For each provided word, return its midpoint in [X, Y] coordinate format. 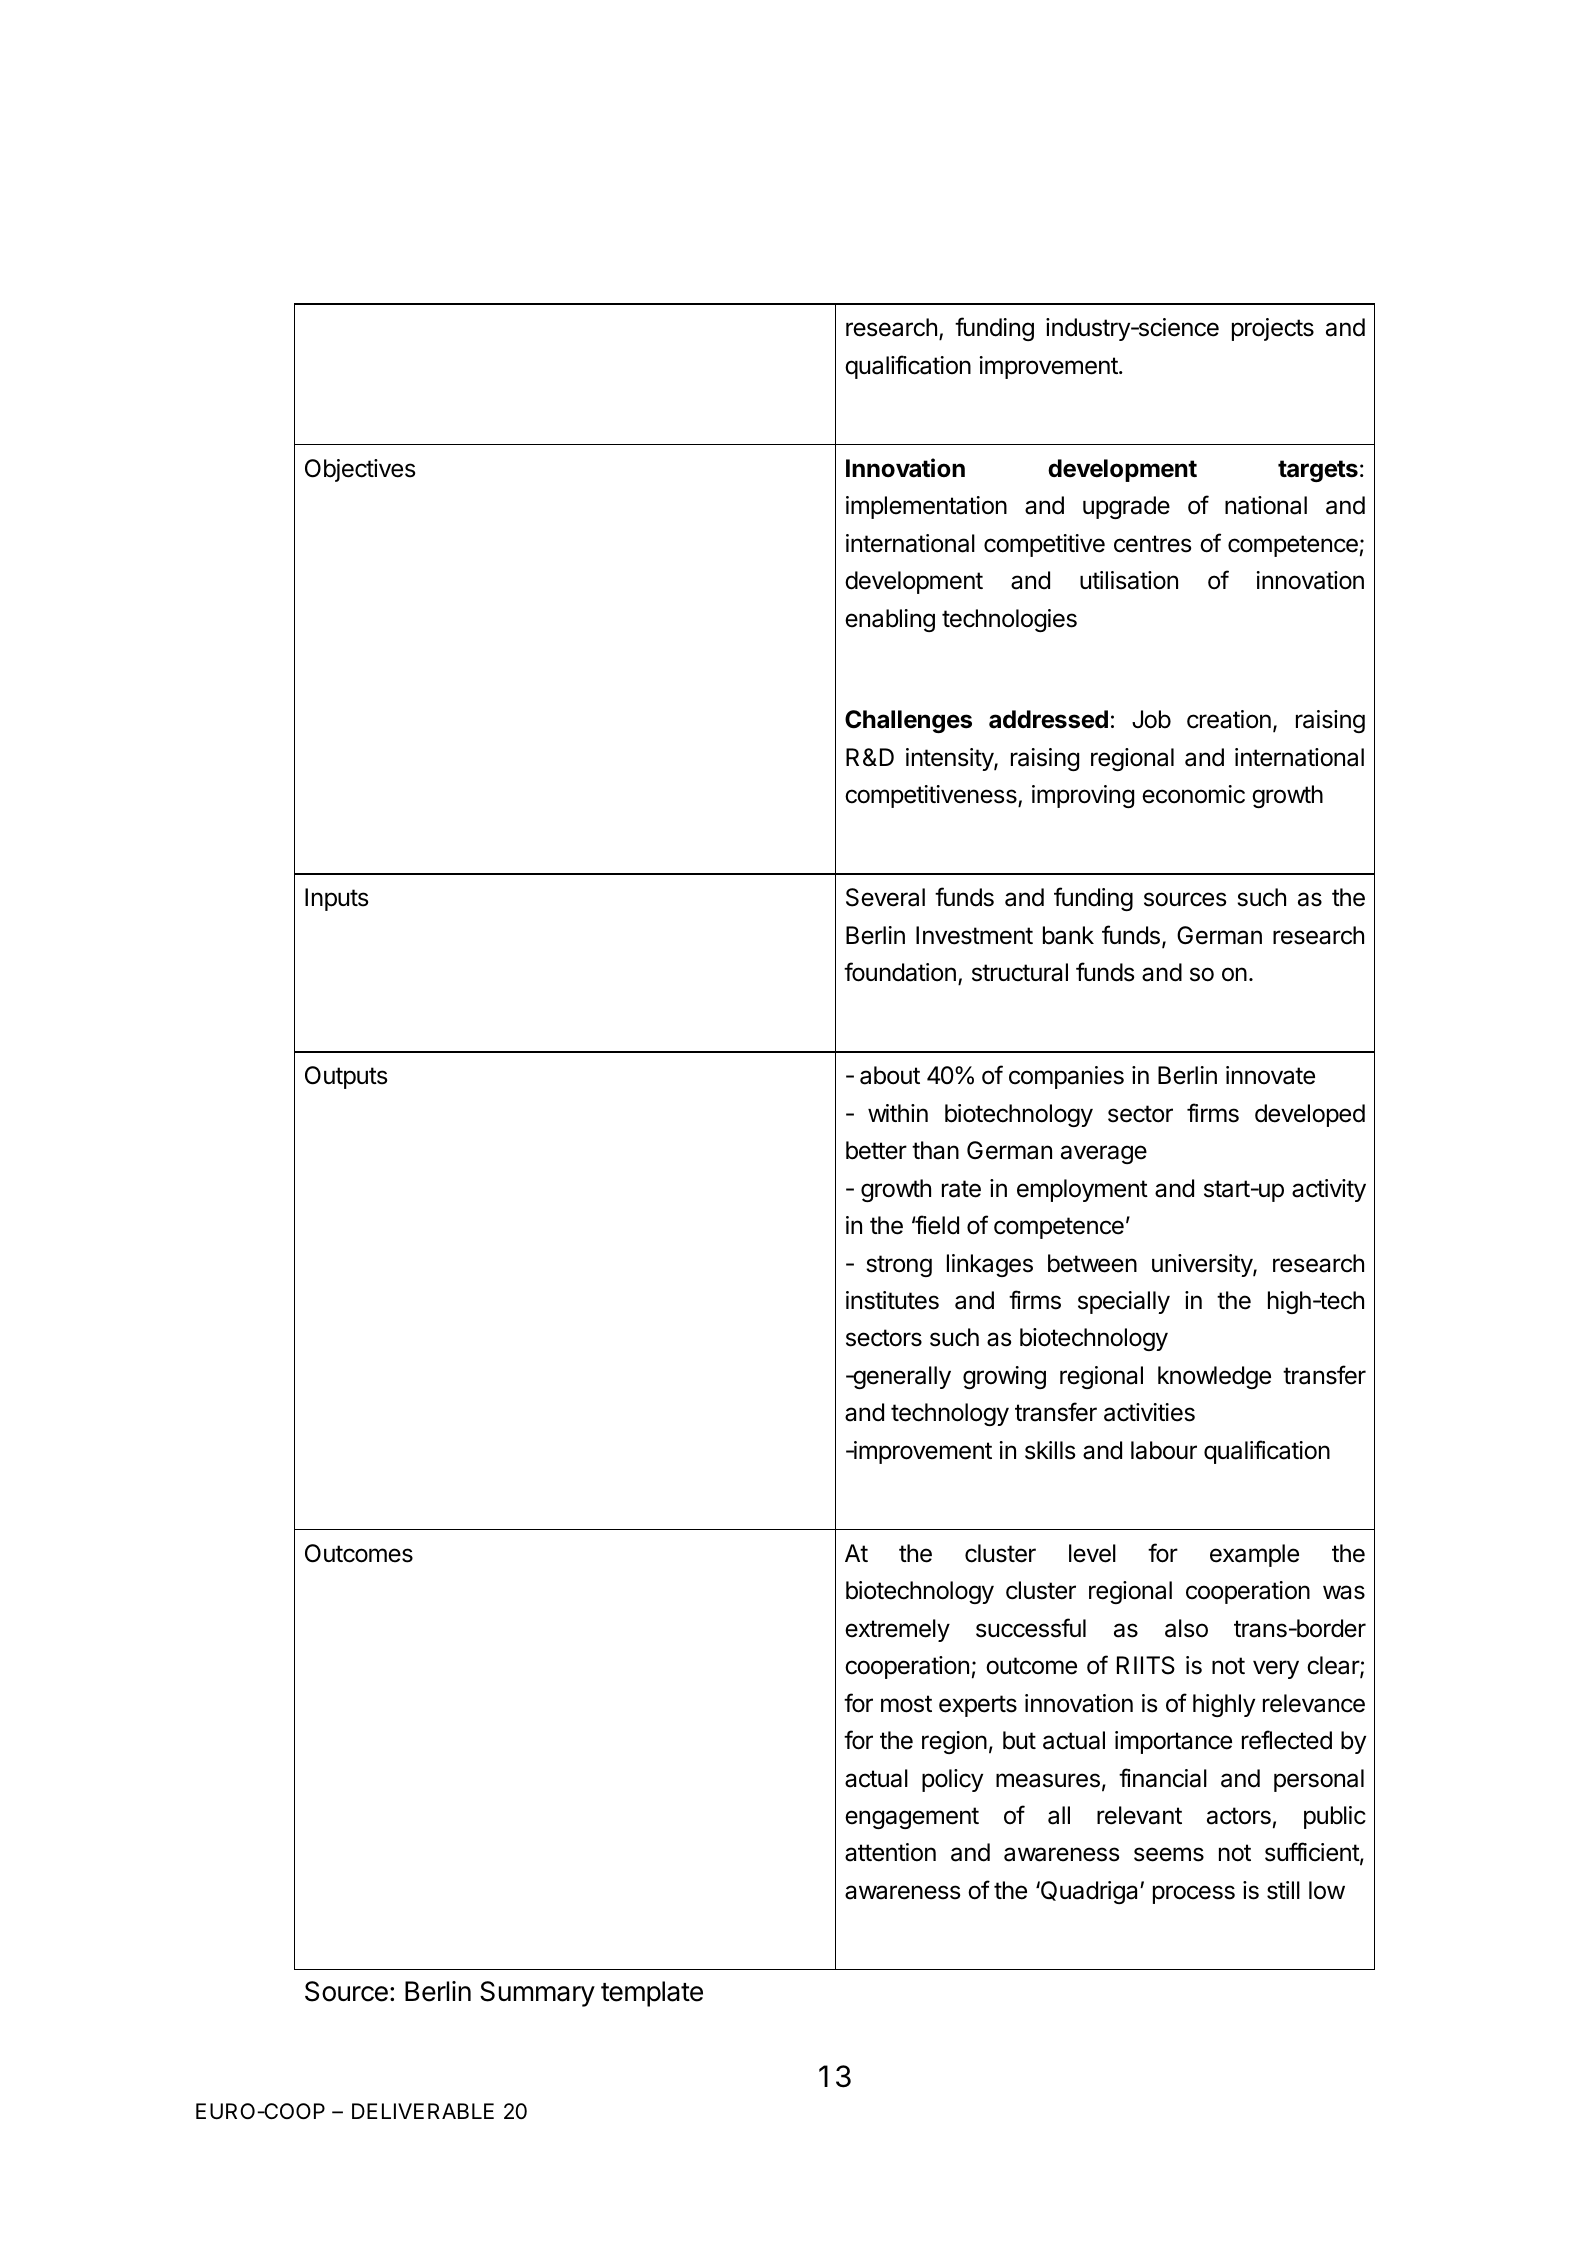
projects [1273, 329]
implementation [926, 507]
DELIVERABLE [423, 2111]
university [1203, 1265]
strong [899, 1266]
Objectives [360, 470]
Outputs [346, 1077]
